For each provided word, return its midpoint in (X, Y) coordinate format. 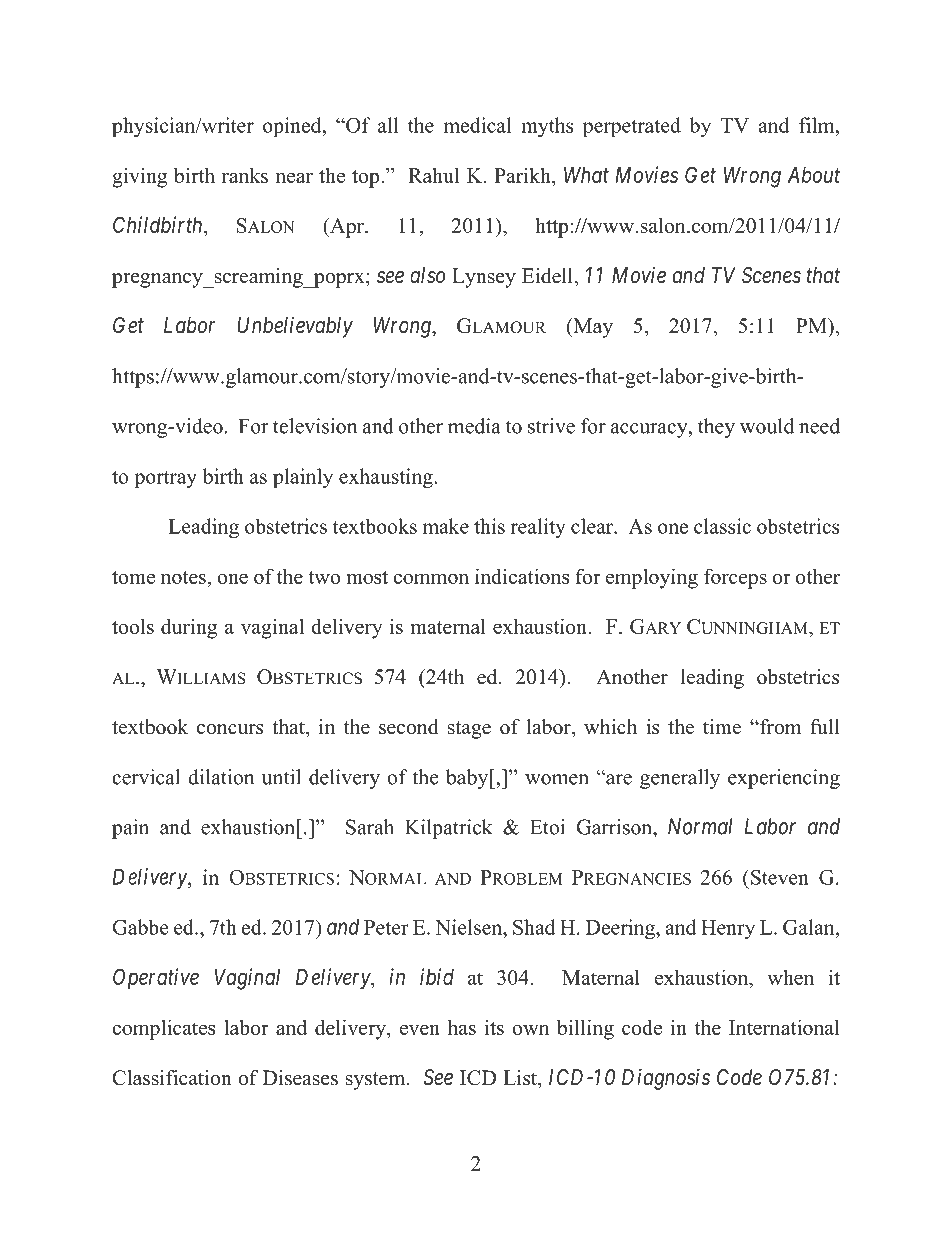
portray (166, 479)
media (474, 426)
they (716, 428)
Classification (172, 1078)
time (722, 727)
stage (469, 730)
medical (477, 125)
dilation (221, 777)
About (814, 175)
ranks (245, 175)
